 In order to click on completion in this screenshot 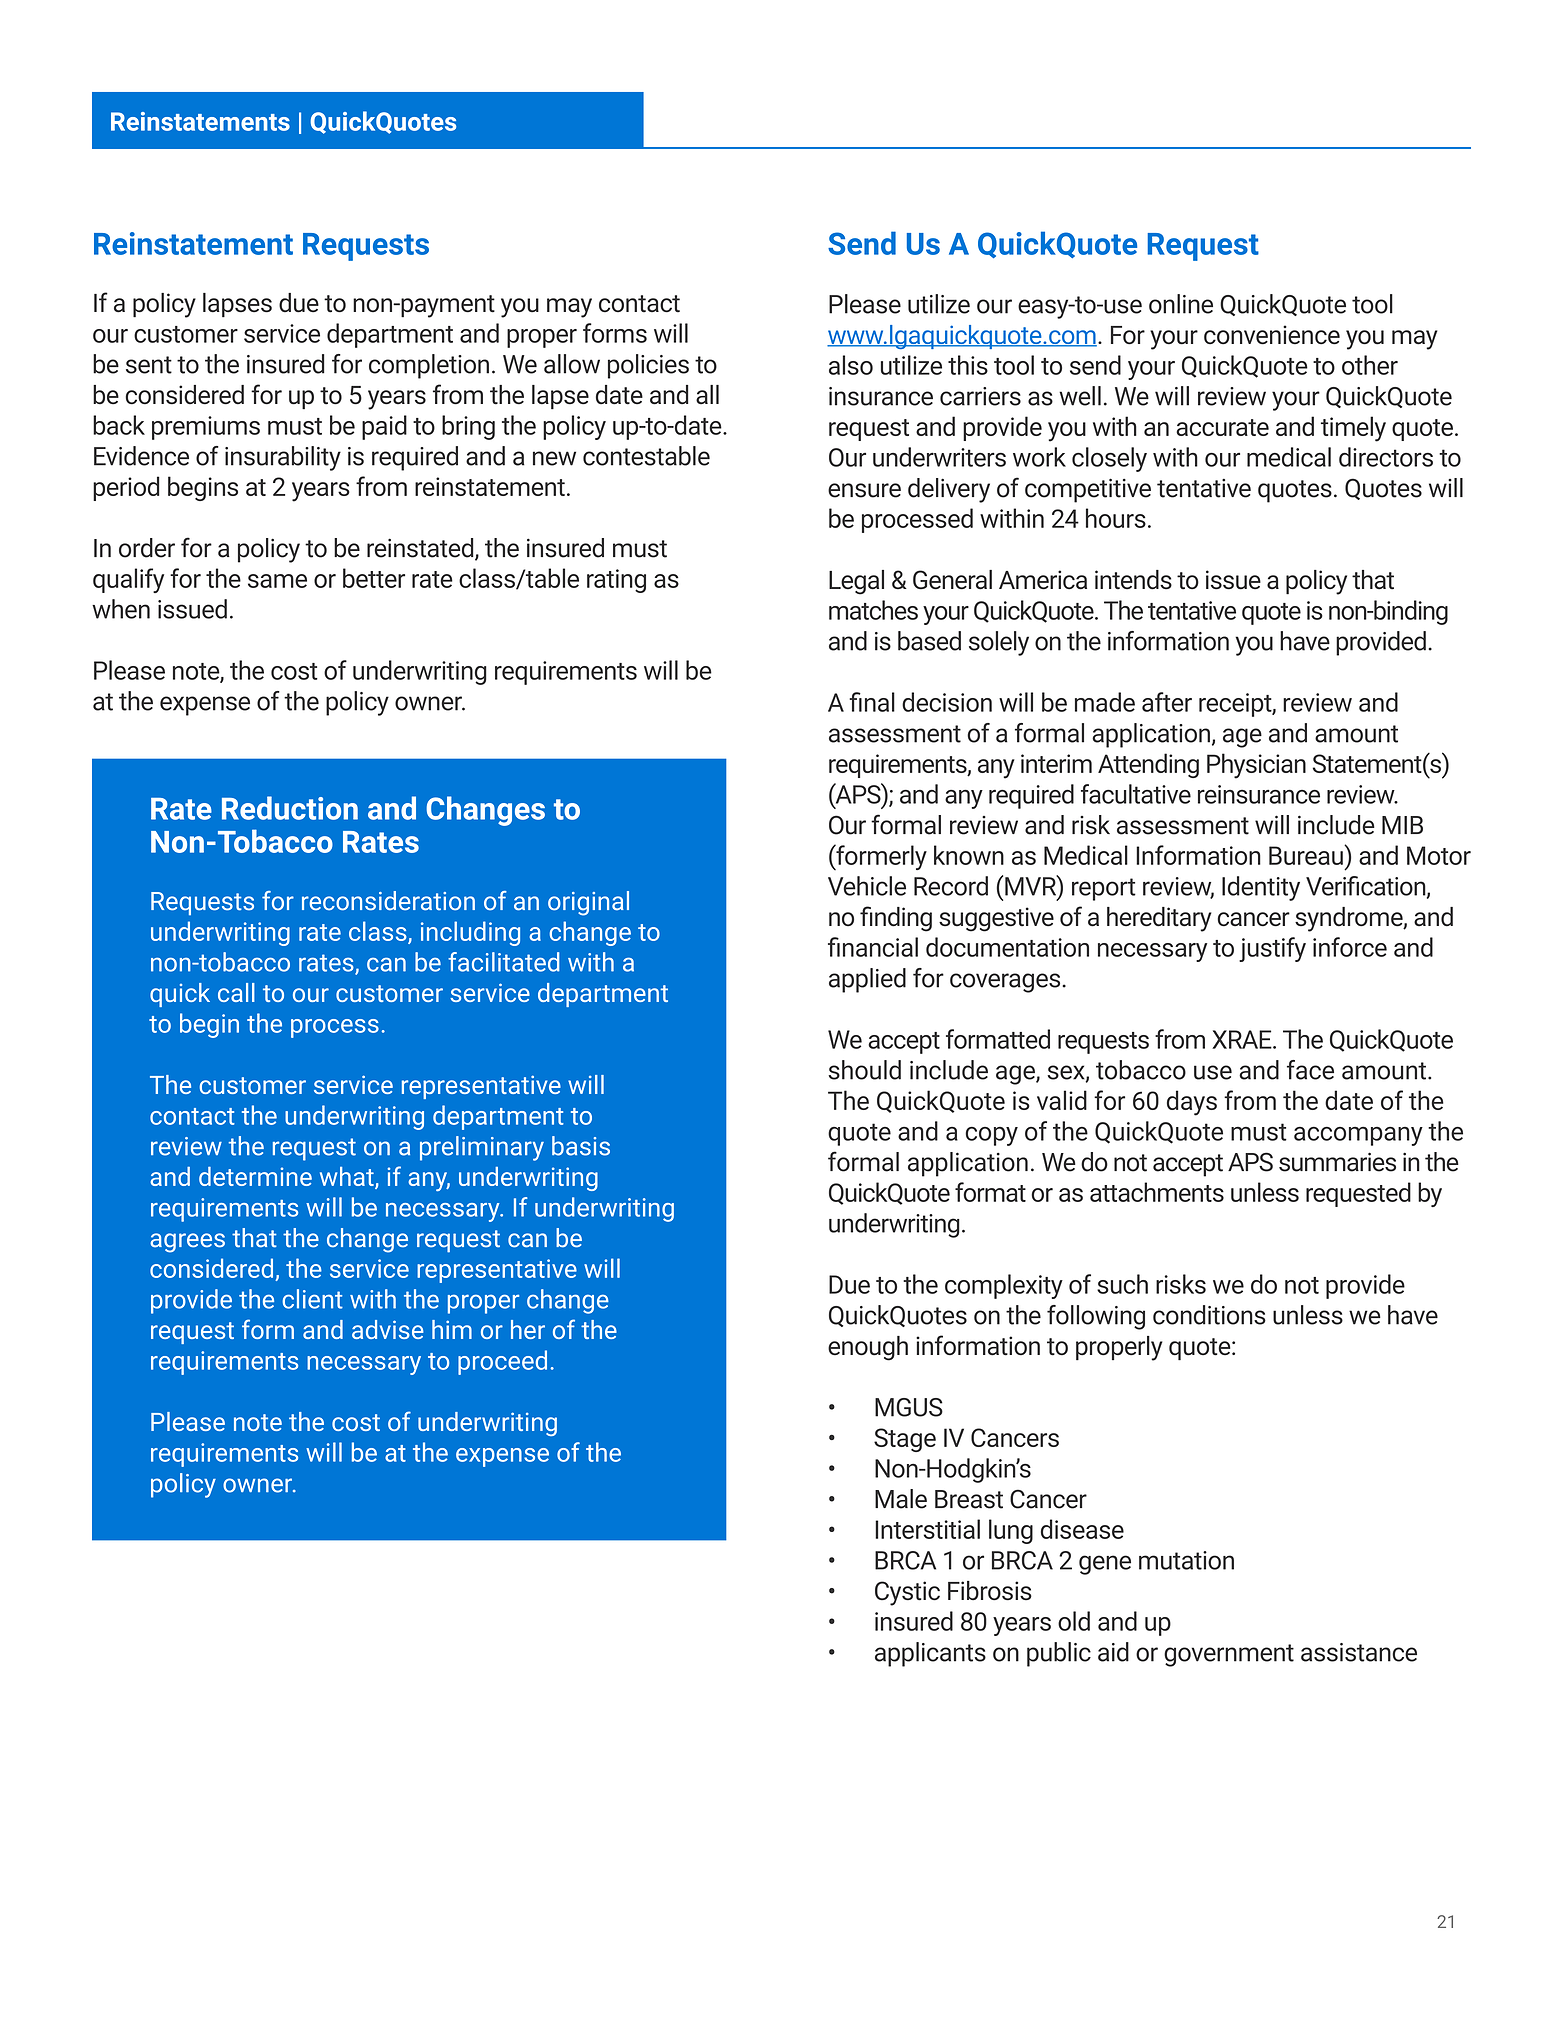, I will do `click(429, 366)`.
